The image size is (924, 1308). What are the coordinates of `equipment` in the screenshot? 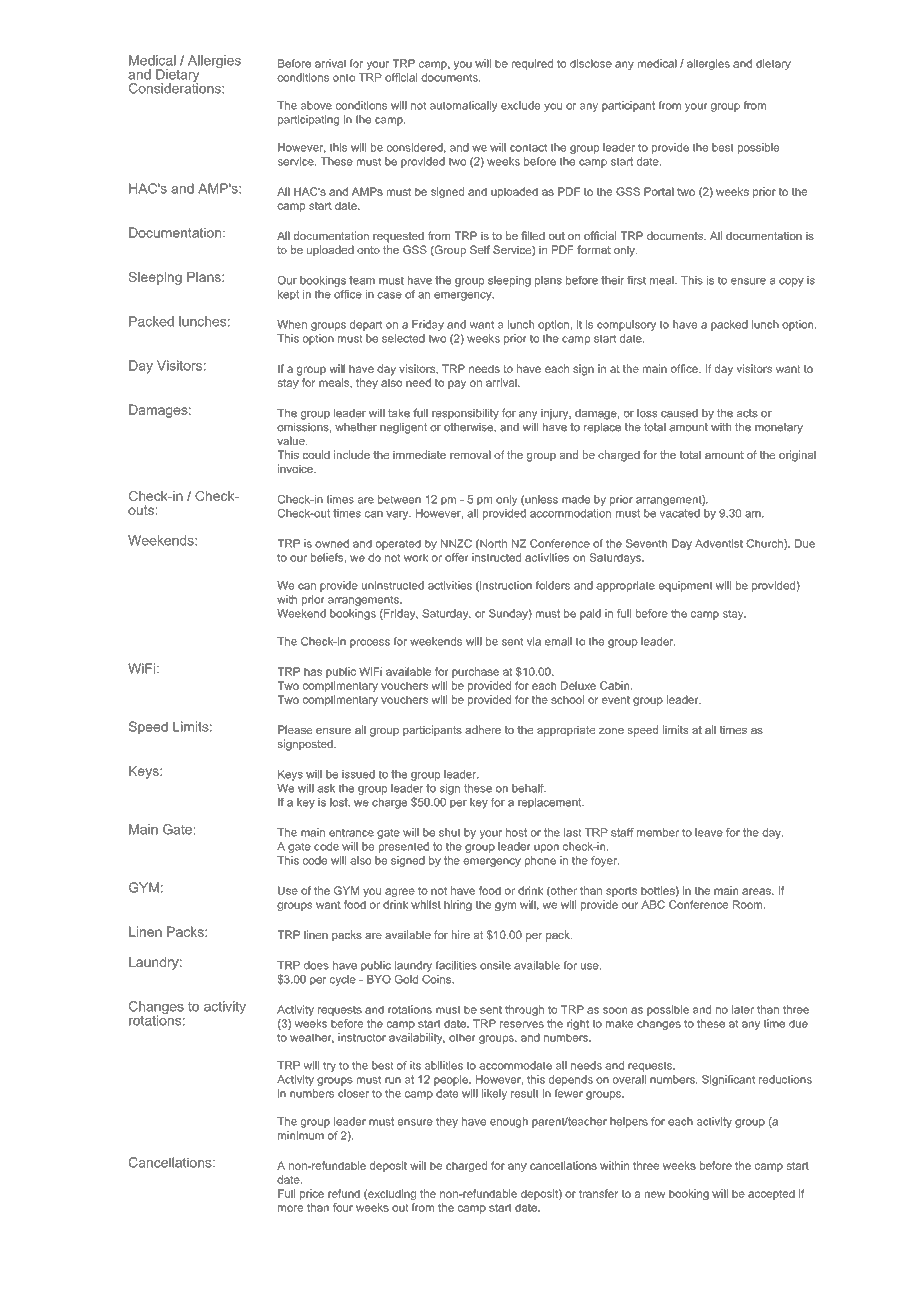 It's located at (686, 586).
